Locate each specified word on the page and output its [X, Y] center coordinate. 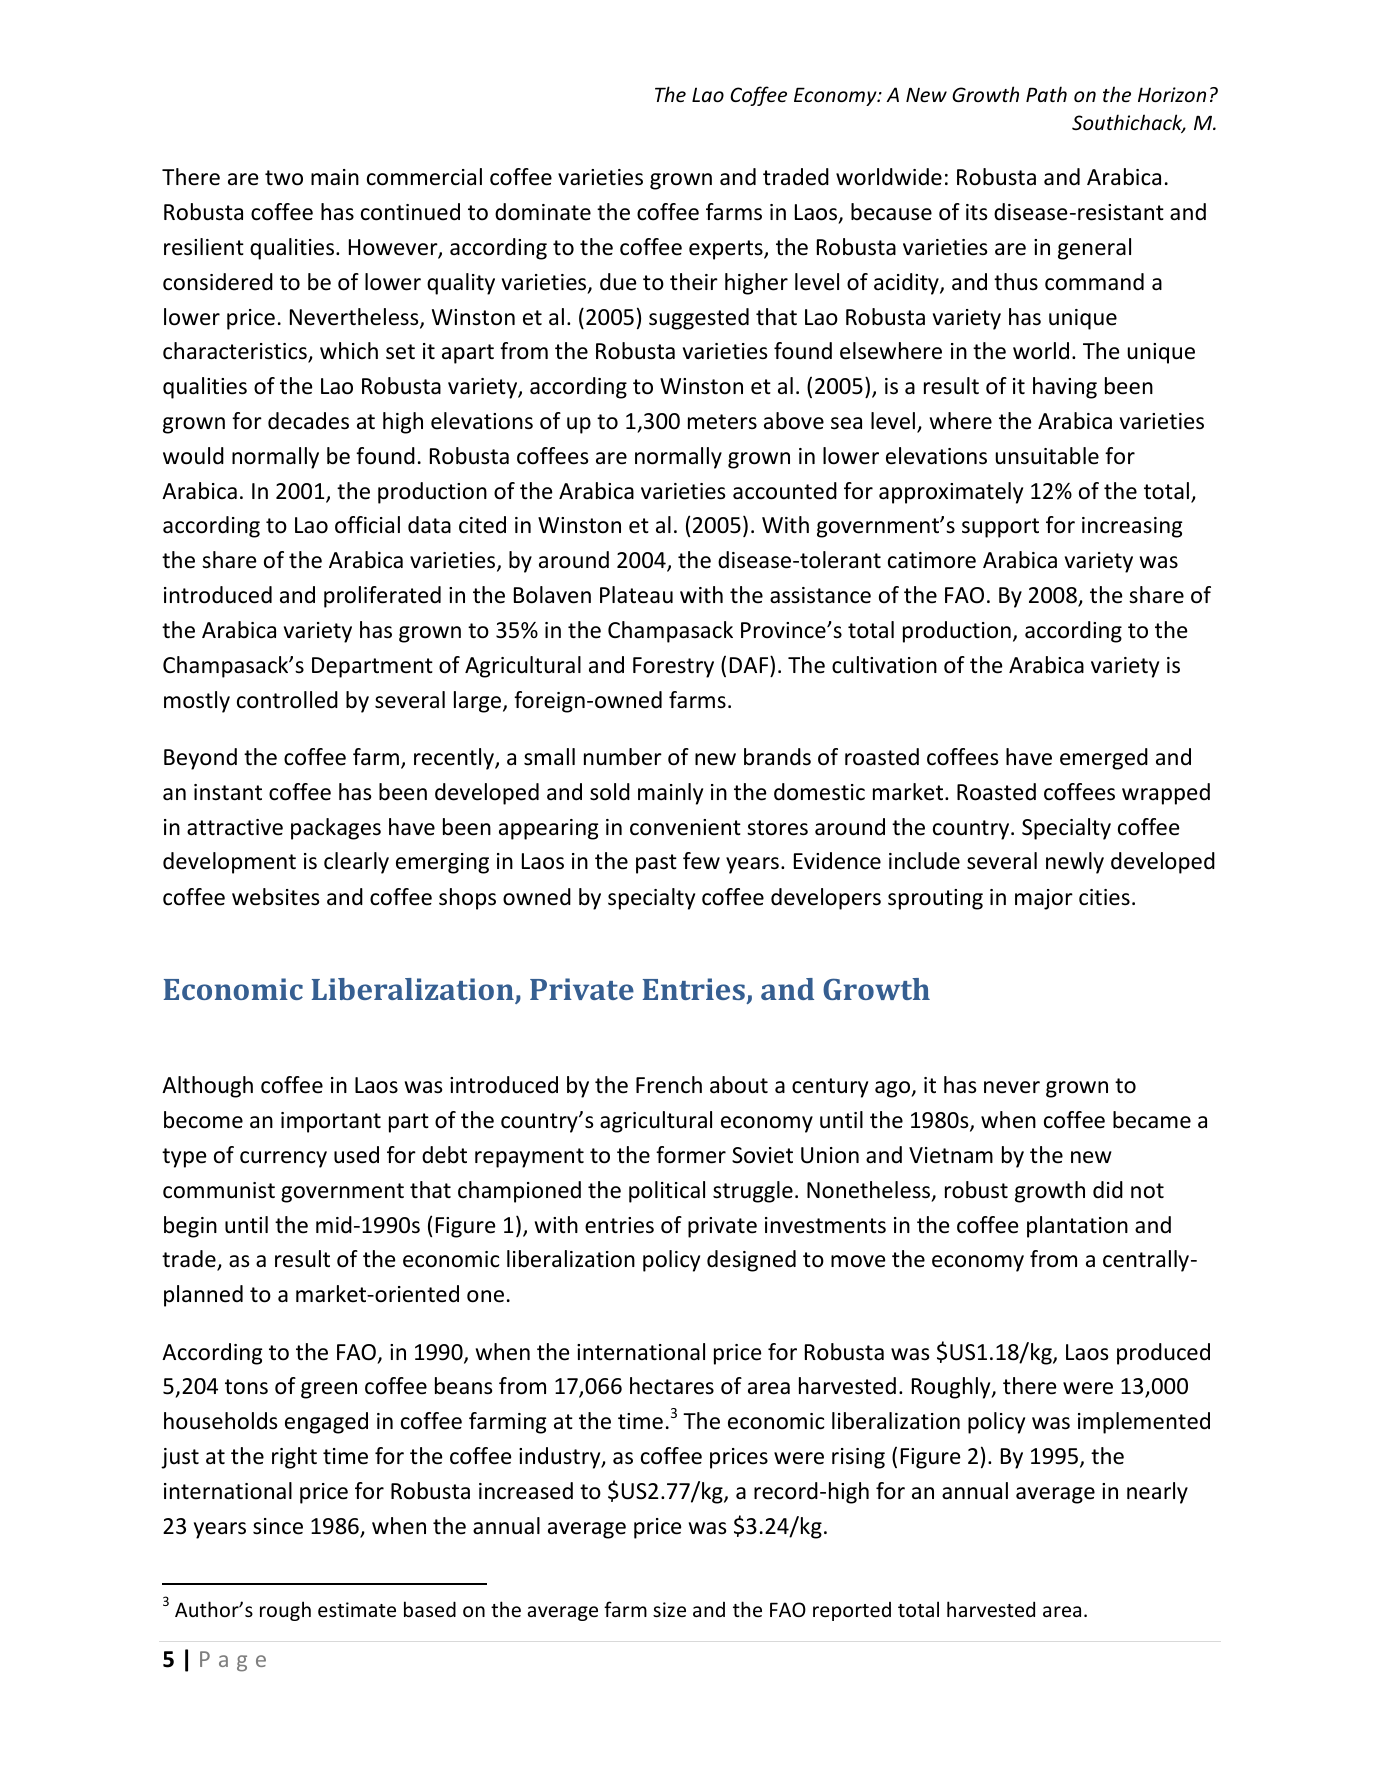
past [656, 864]
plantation [1077, 1227]
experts [727, 250]
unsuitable [1047, 456]
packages [336, 829]
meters [722, 422]
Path [1046, 94]
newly [1075, 863]
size [669, 1609]
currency [283, 1159]
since [278, 1526]
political [667, 1192]
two [284, 178]
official [367, 525]
